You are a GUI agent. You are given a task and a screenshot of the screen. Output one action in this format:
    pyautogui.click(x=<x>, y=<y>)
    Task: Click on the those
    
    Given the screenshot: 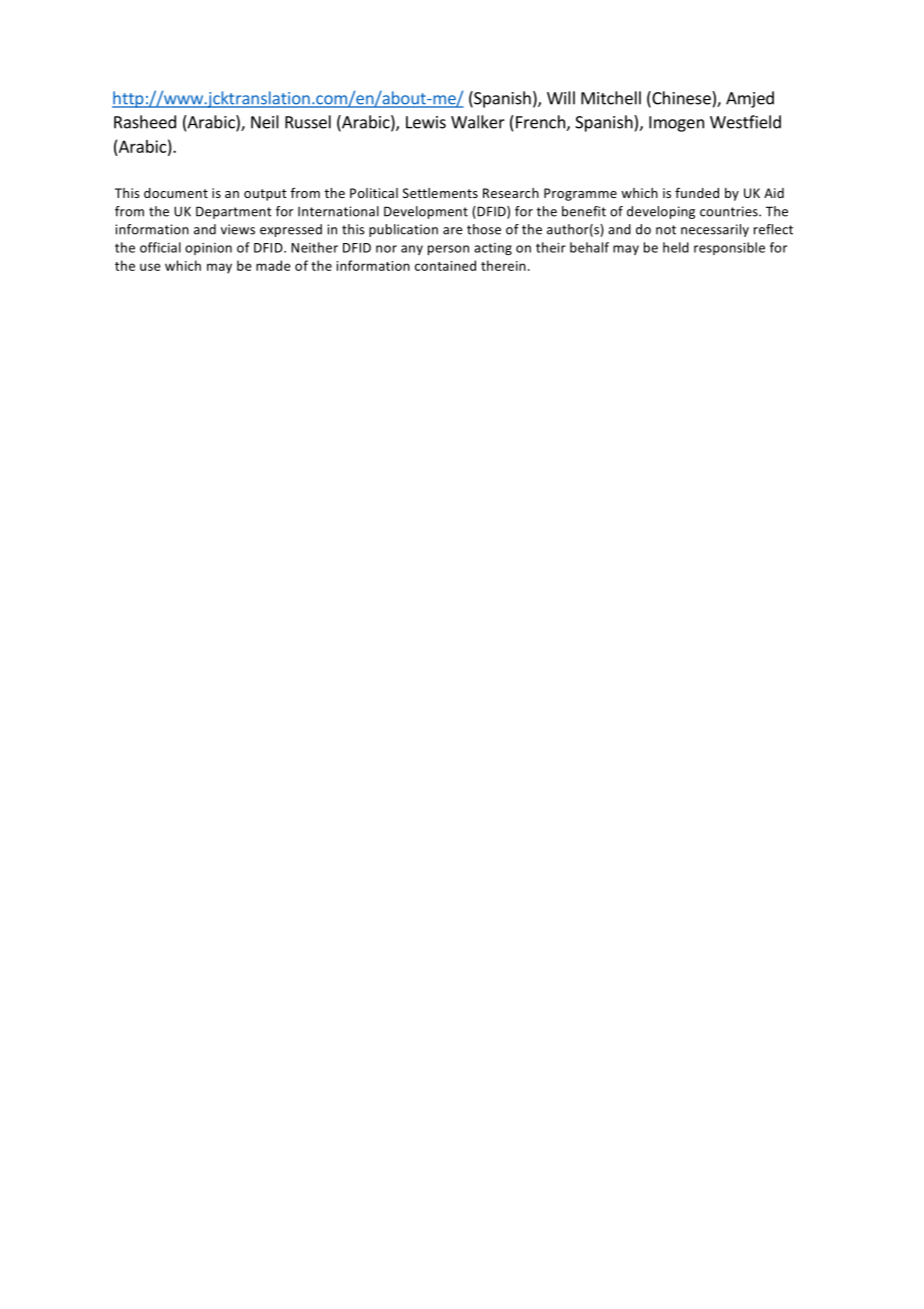 What is the action you would take?
    pyautogui.click(x=484, y=229)
